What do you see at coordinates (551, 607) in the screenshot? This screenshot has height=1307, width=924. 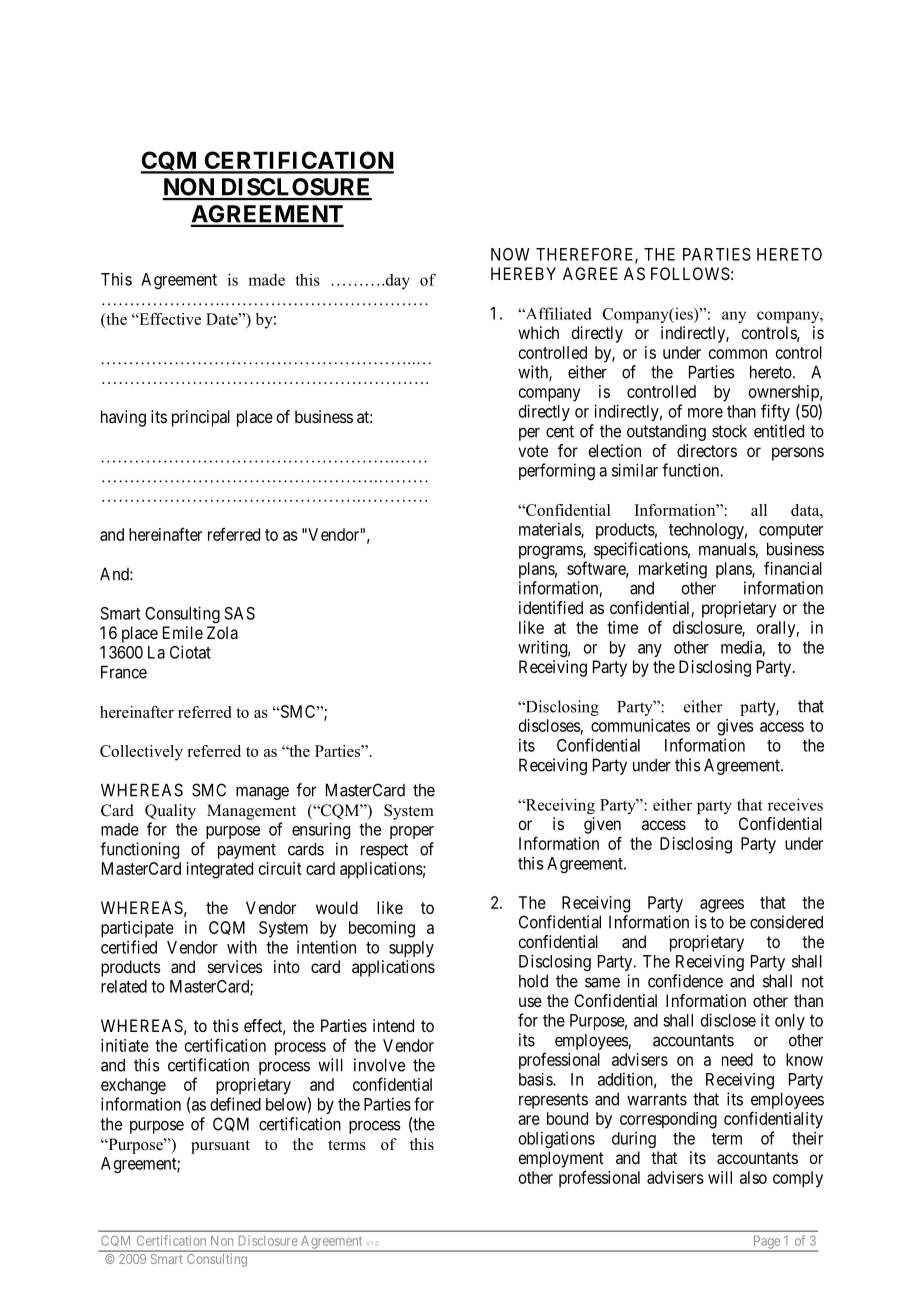 I see `identified` at bounding box center [551, 607].
